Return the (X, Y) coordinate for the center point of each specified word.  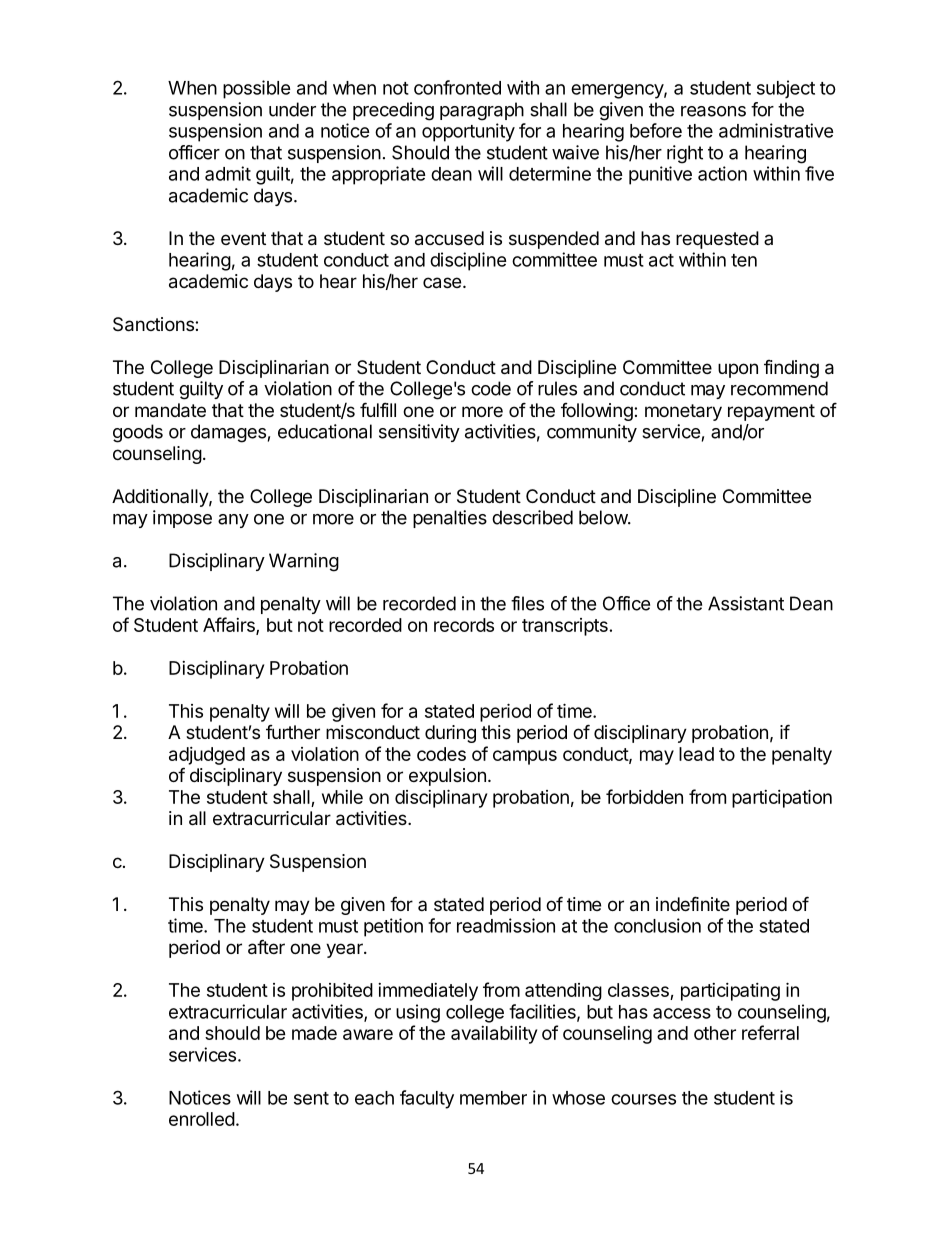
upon (738, 370)
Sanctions (154, 324)
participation (782, 798)
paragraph (482, 111)
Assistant (746, 603)
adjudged (207, 756)
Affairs (230, 626)
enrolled (202, 1119)
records (464, 625)
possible (257, 89)
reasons (713, 111)
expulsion (447, 777)
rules (557, 388)
